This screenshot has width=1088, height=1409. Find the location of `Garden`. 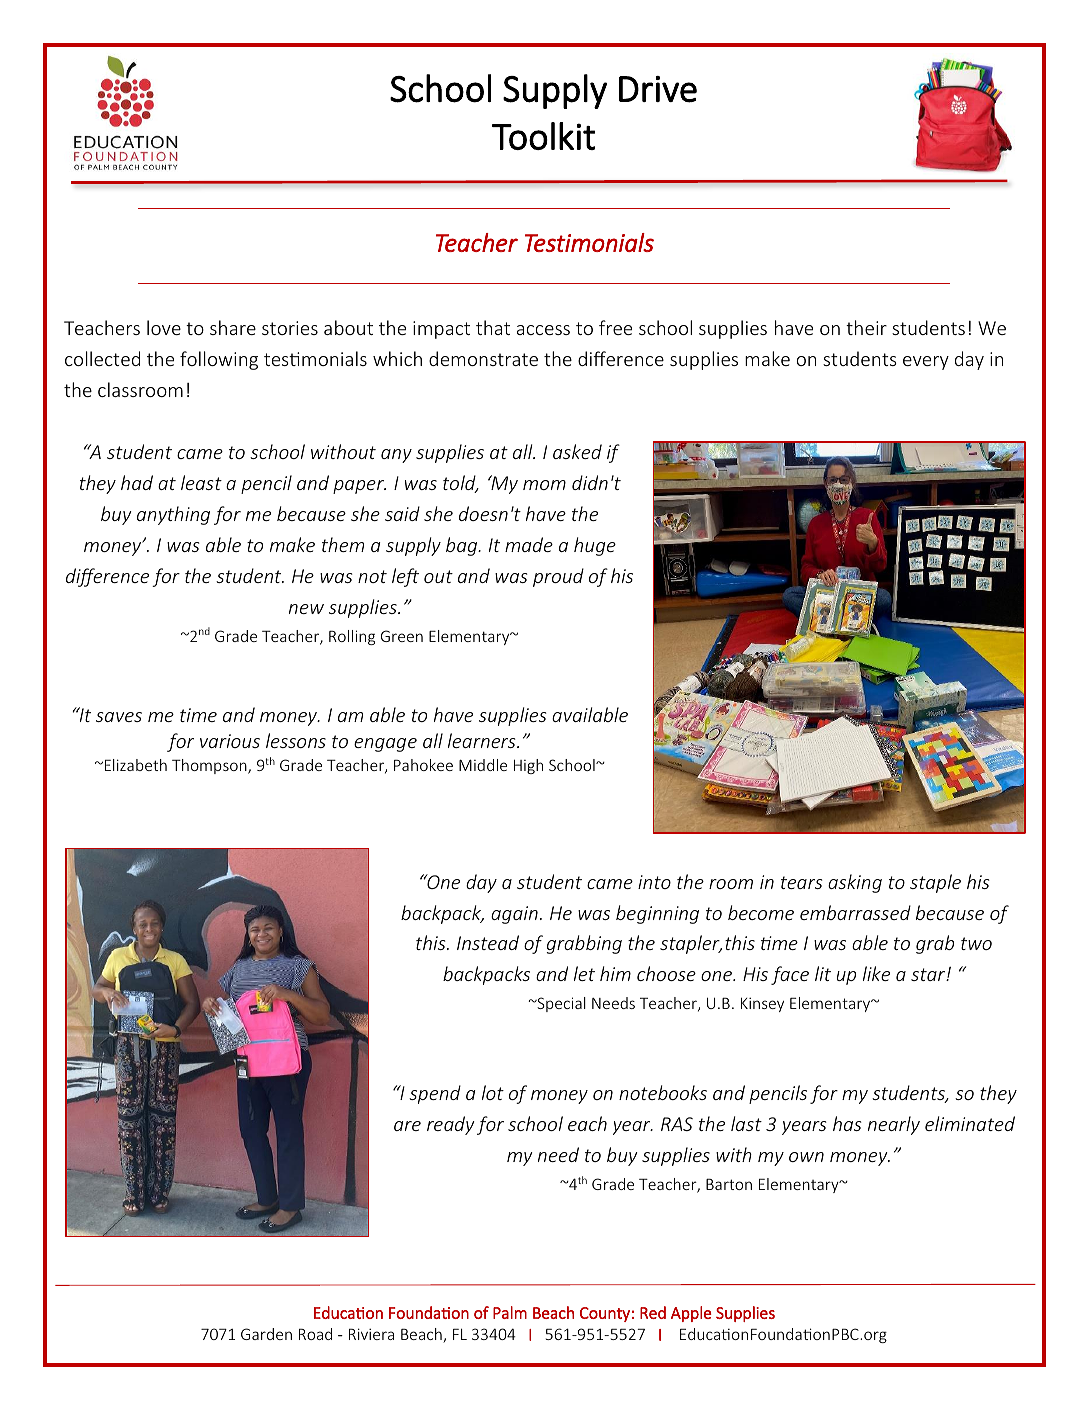

Garden is located at coordinates (266, 1334).
